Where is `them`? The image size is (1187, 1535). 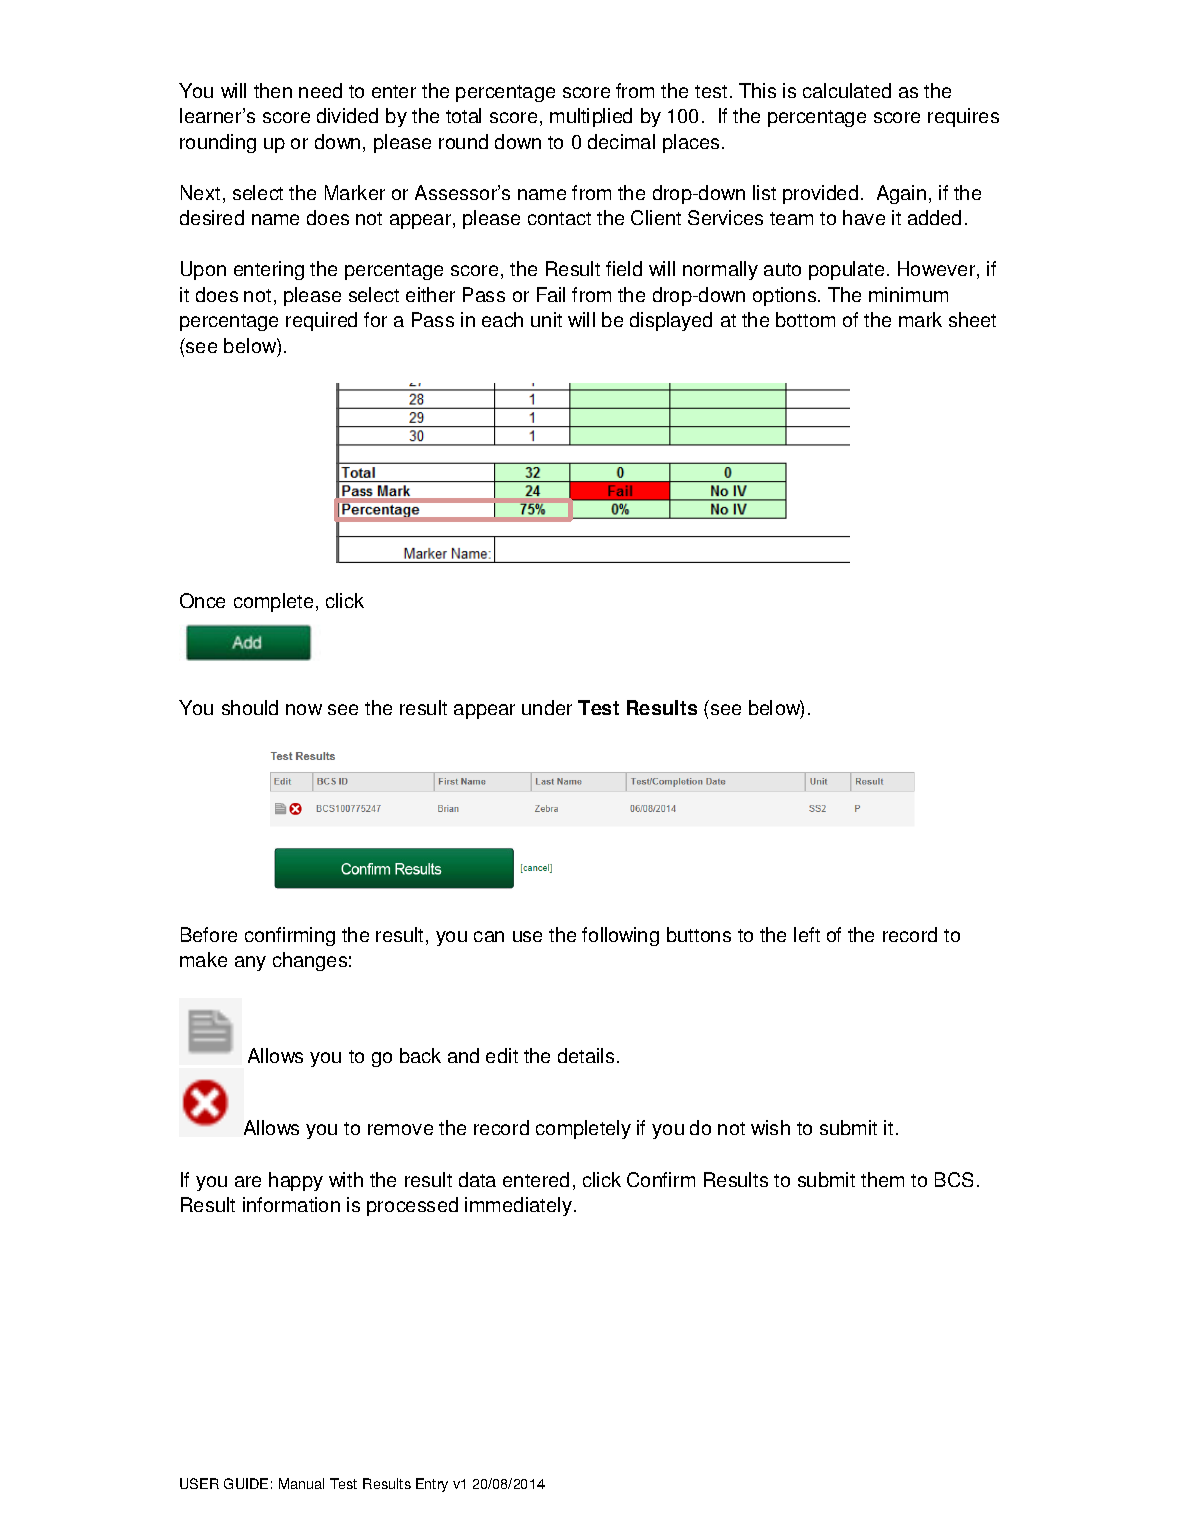
them is located at coordinates (882, 1179).
